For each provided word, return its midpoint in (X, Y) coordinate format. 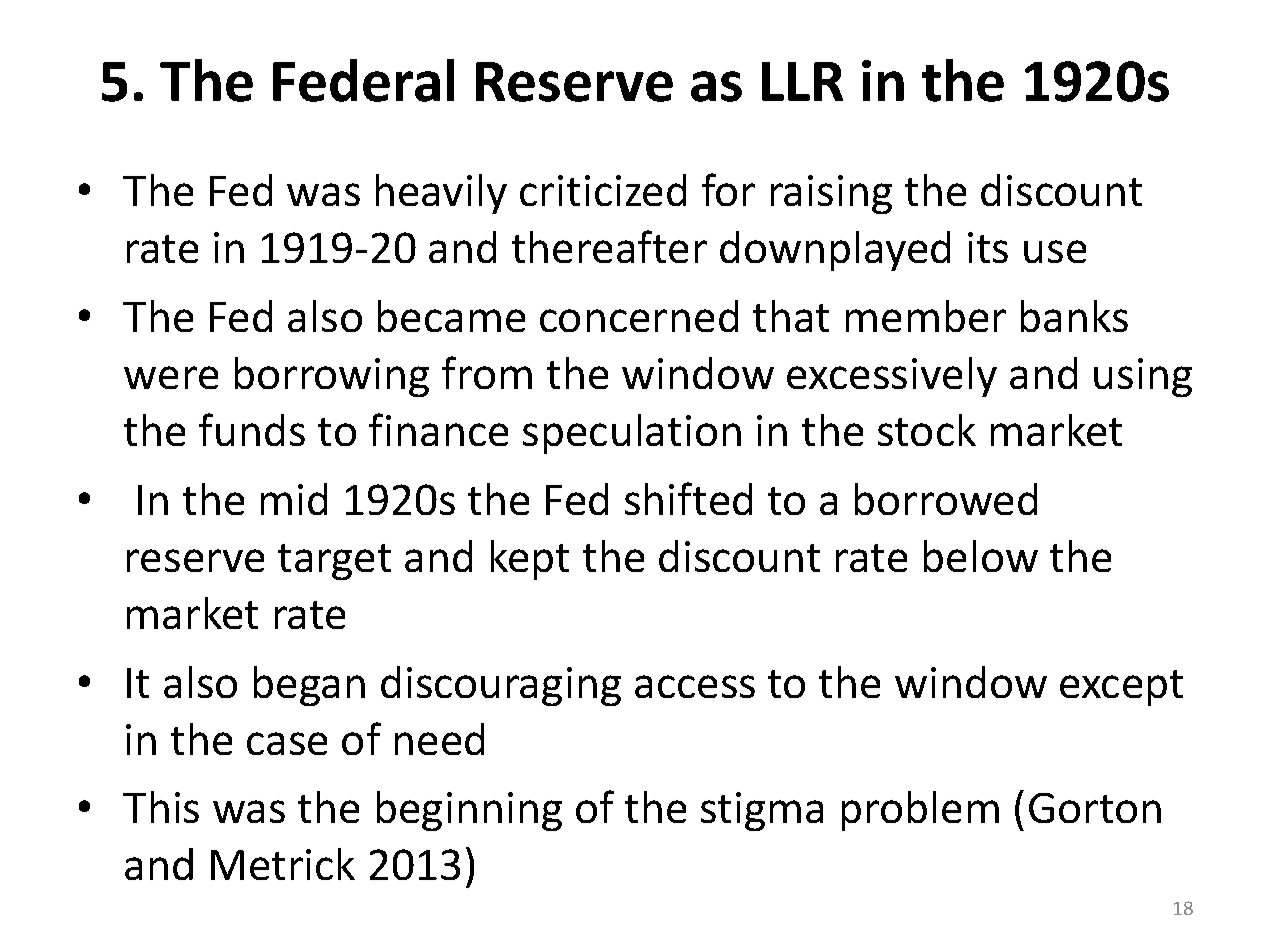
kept (530, 560)
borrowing (332, 377)
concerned (639, 316)
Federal (363, 80)
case (287, 743)
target (334, 562)
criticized (603, 190)
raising (831, 194)
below (981, 556)
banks (1074, 316)
